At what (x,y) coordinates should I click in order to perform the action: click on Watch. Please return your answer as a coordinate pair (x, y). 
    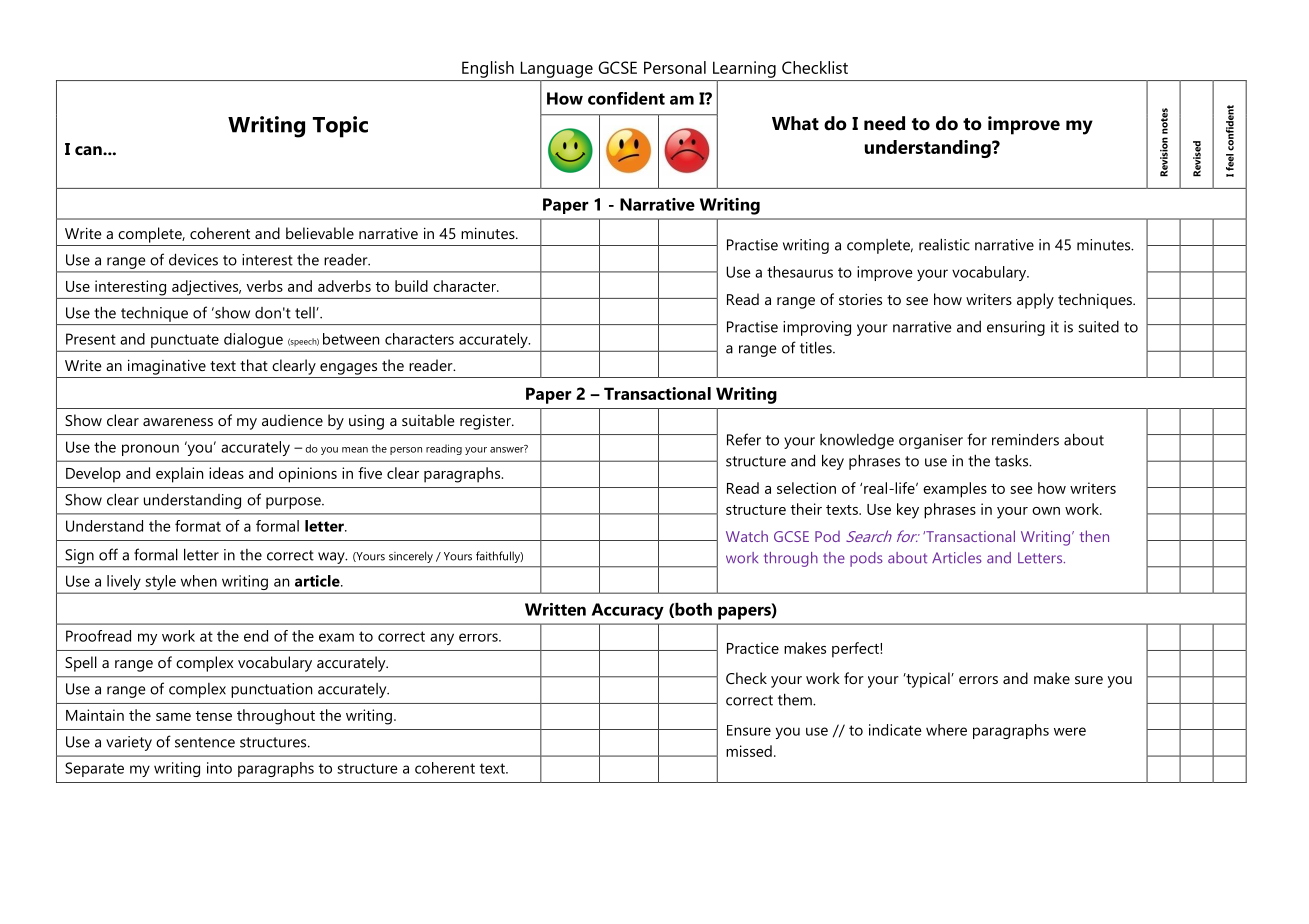
    Looking at the image, I should click on (747, 536).
